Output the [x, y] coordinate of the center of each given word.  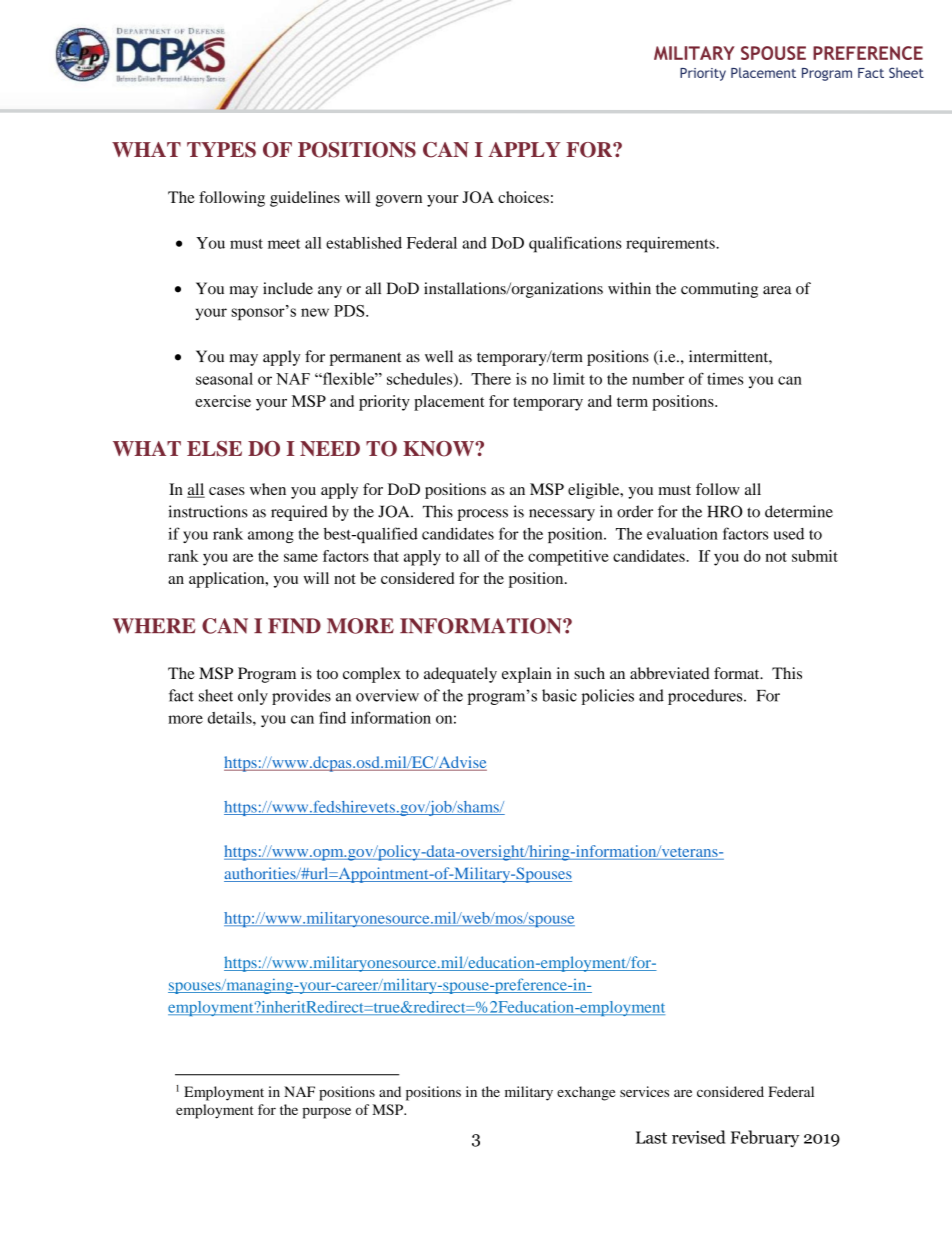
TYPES [221, 150]
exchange [586, 1093]
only [253, 697]
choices [523, 197]
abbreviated [670, 673]
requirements [671, 245]
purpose [327, 1113]
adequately [460, 675]
